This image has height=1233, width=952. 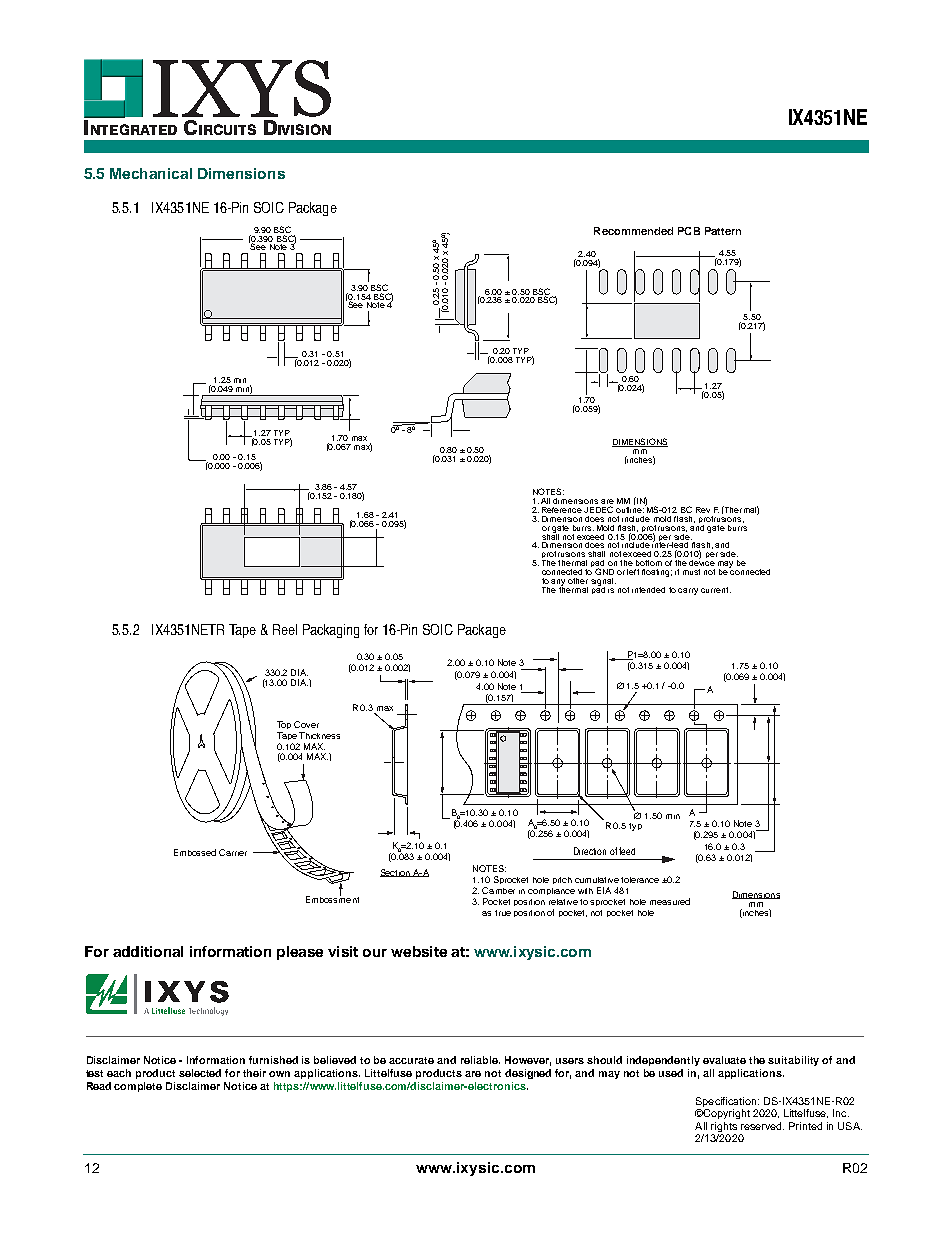 I want to click on selected, so click(x=200, y=1073).
